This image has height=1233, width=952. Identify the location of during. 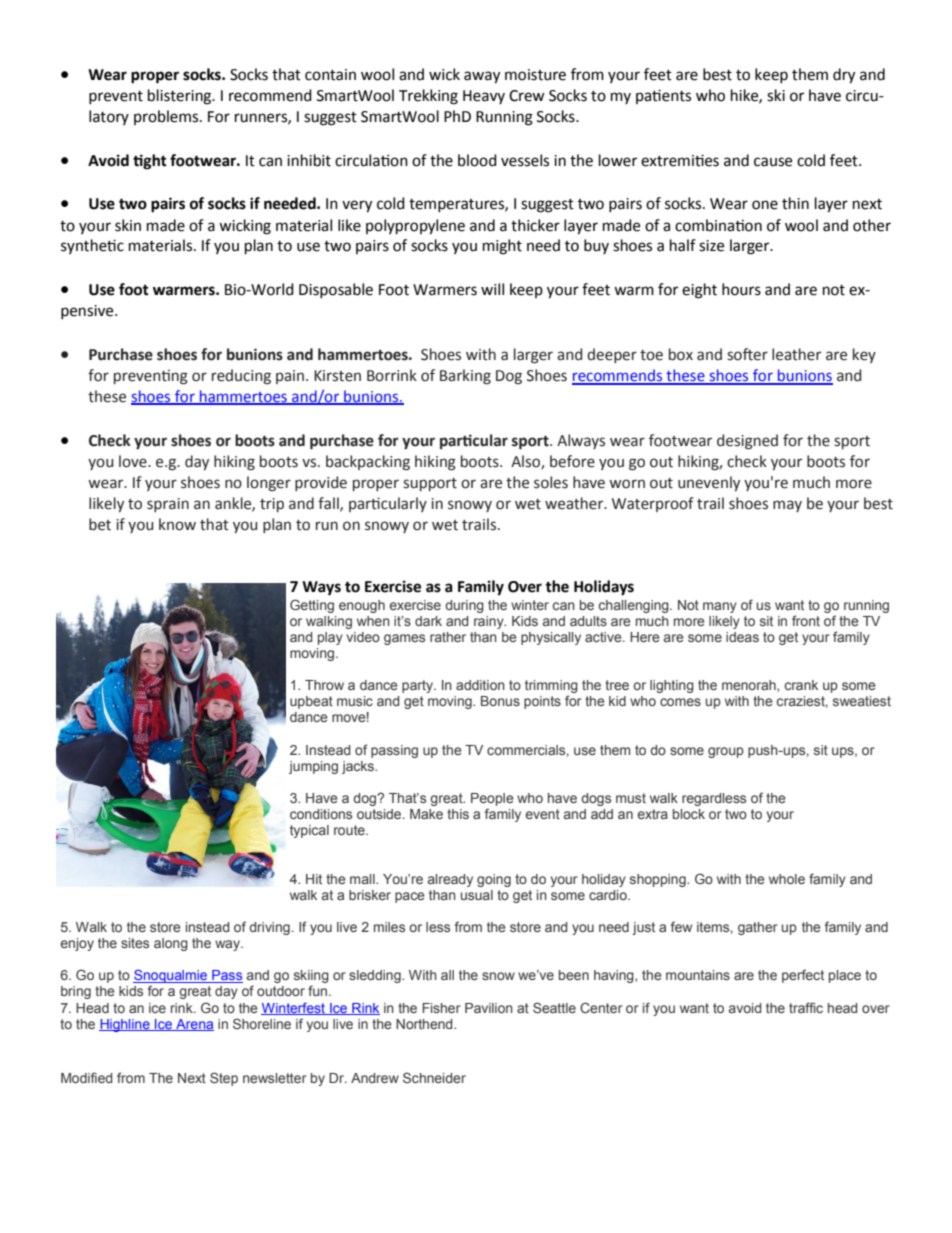
(464, 606).
